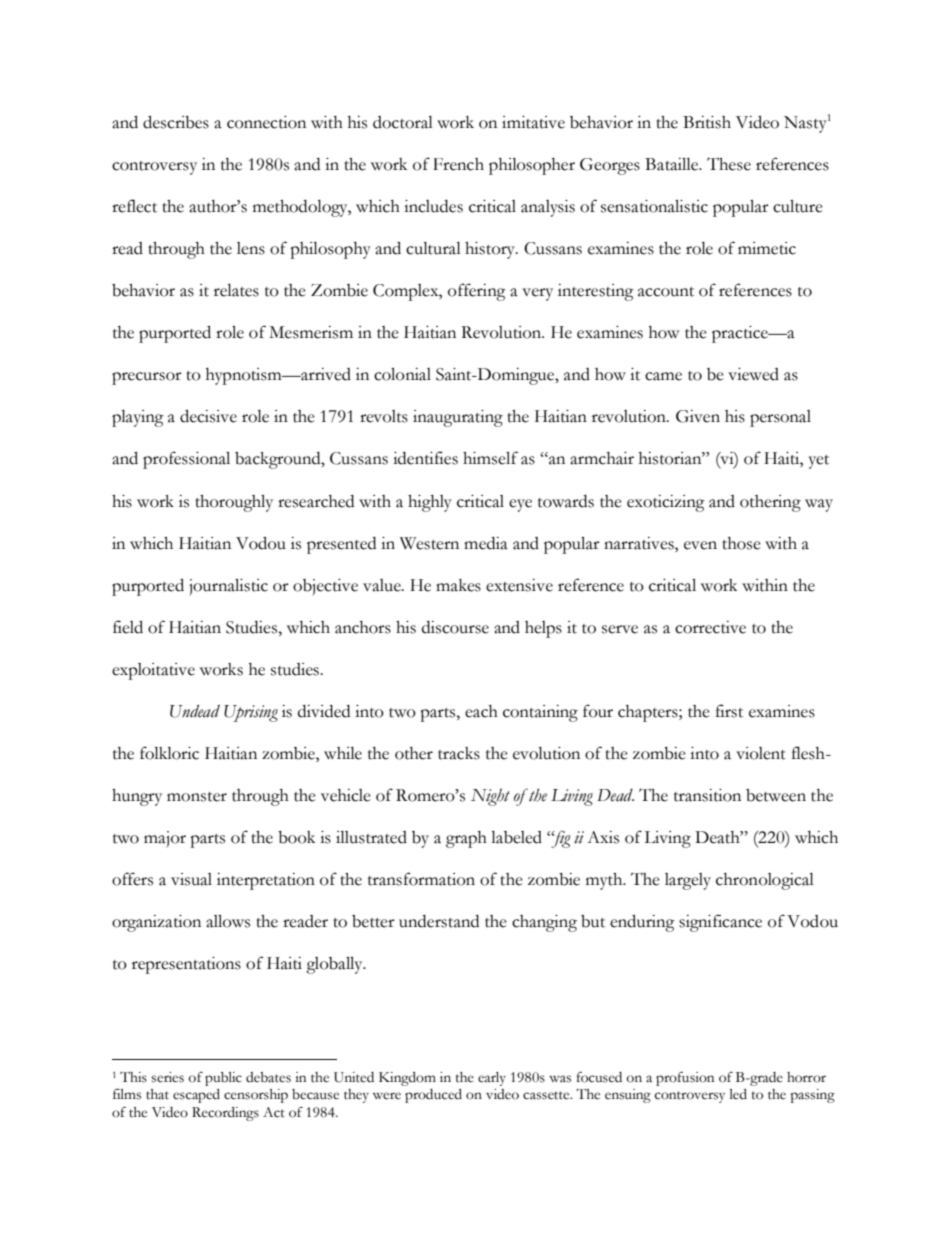 This image has height=1233, width=952. Describe the element at coordinates (176, 122) in the image. I see `describes` at that location.
